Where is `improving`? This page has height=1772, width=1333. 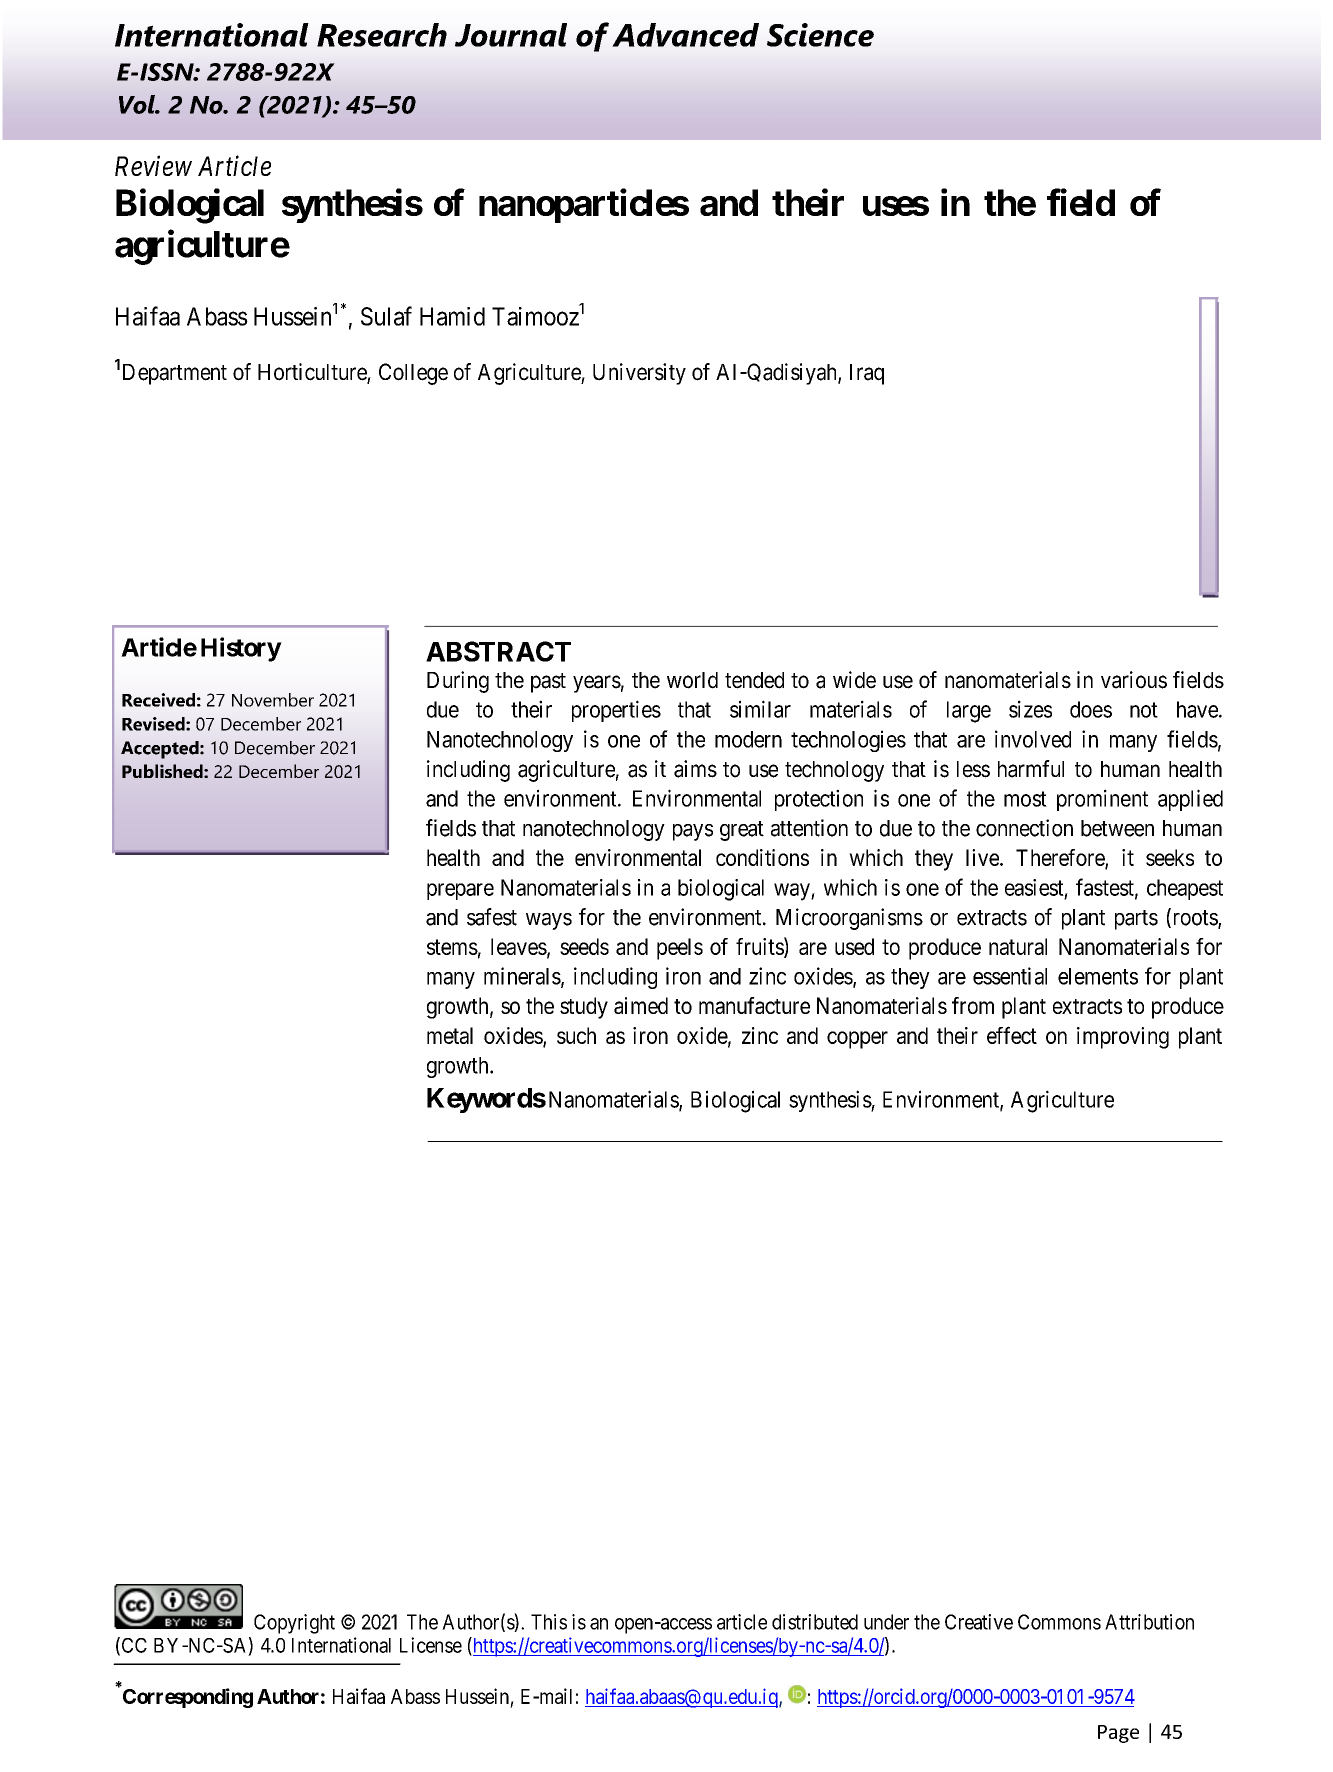
improving is located at coordinates (1123, 1038).
